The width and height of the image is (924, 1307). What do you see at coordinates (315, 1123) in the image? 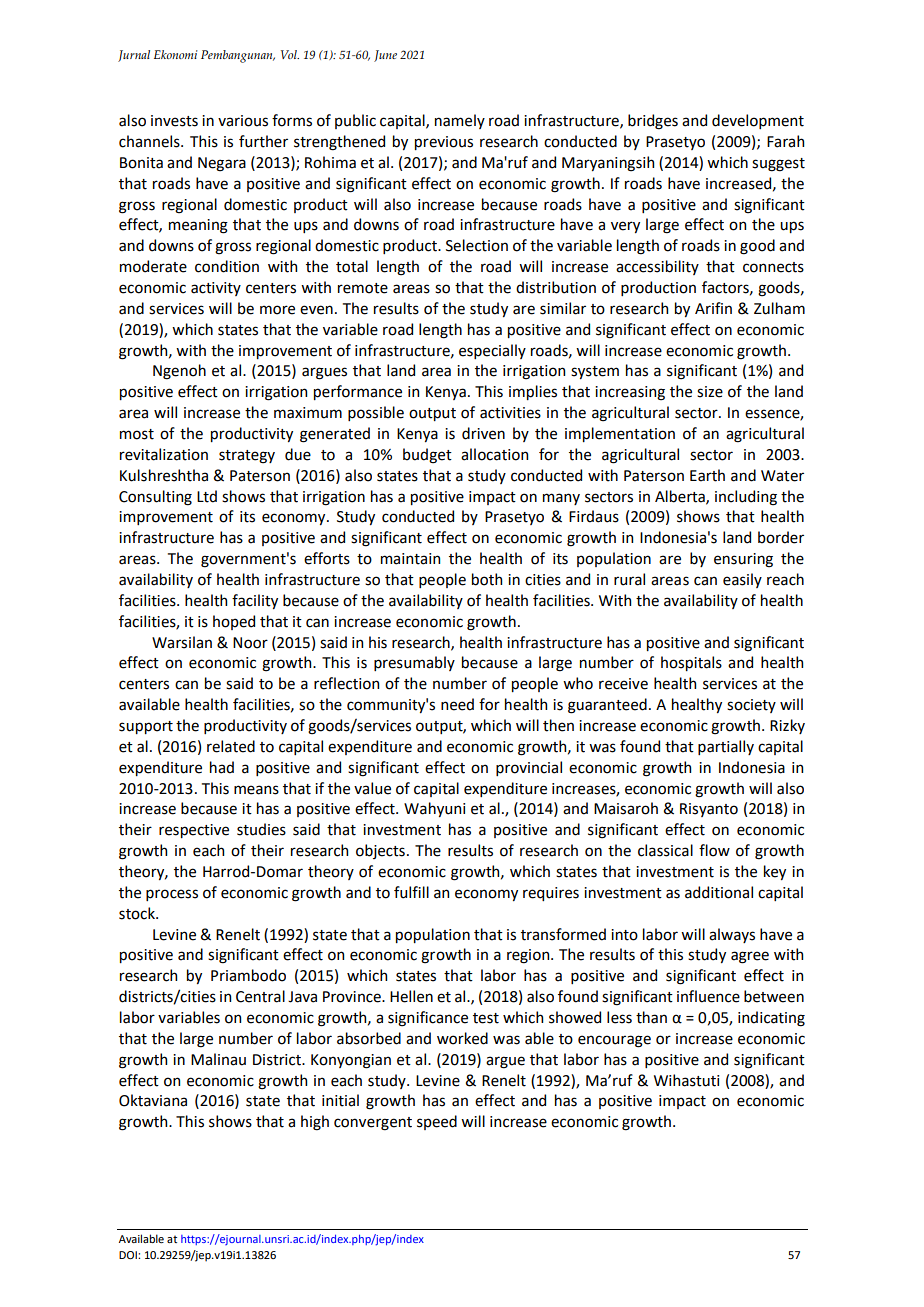
I see `high` at bounding box center [315, 1123].
